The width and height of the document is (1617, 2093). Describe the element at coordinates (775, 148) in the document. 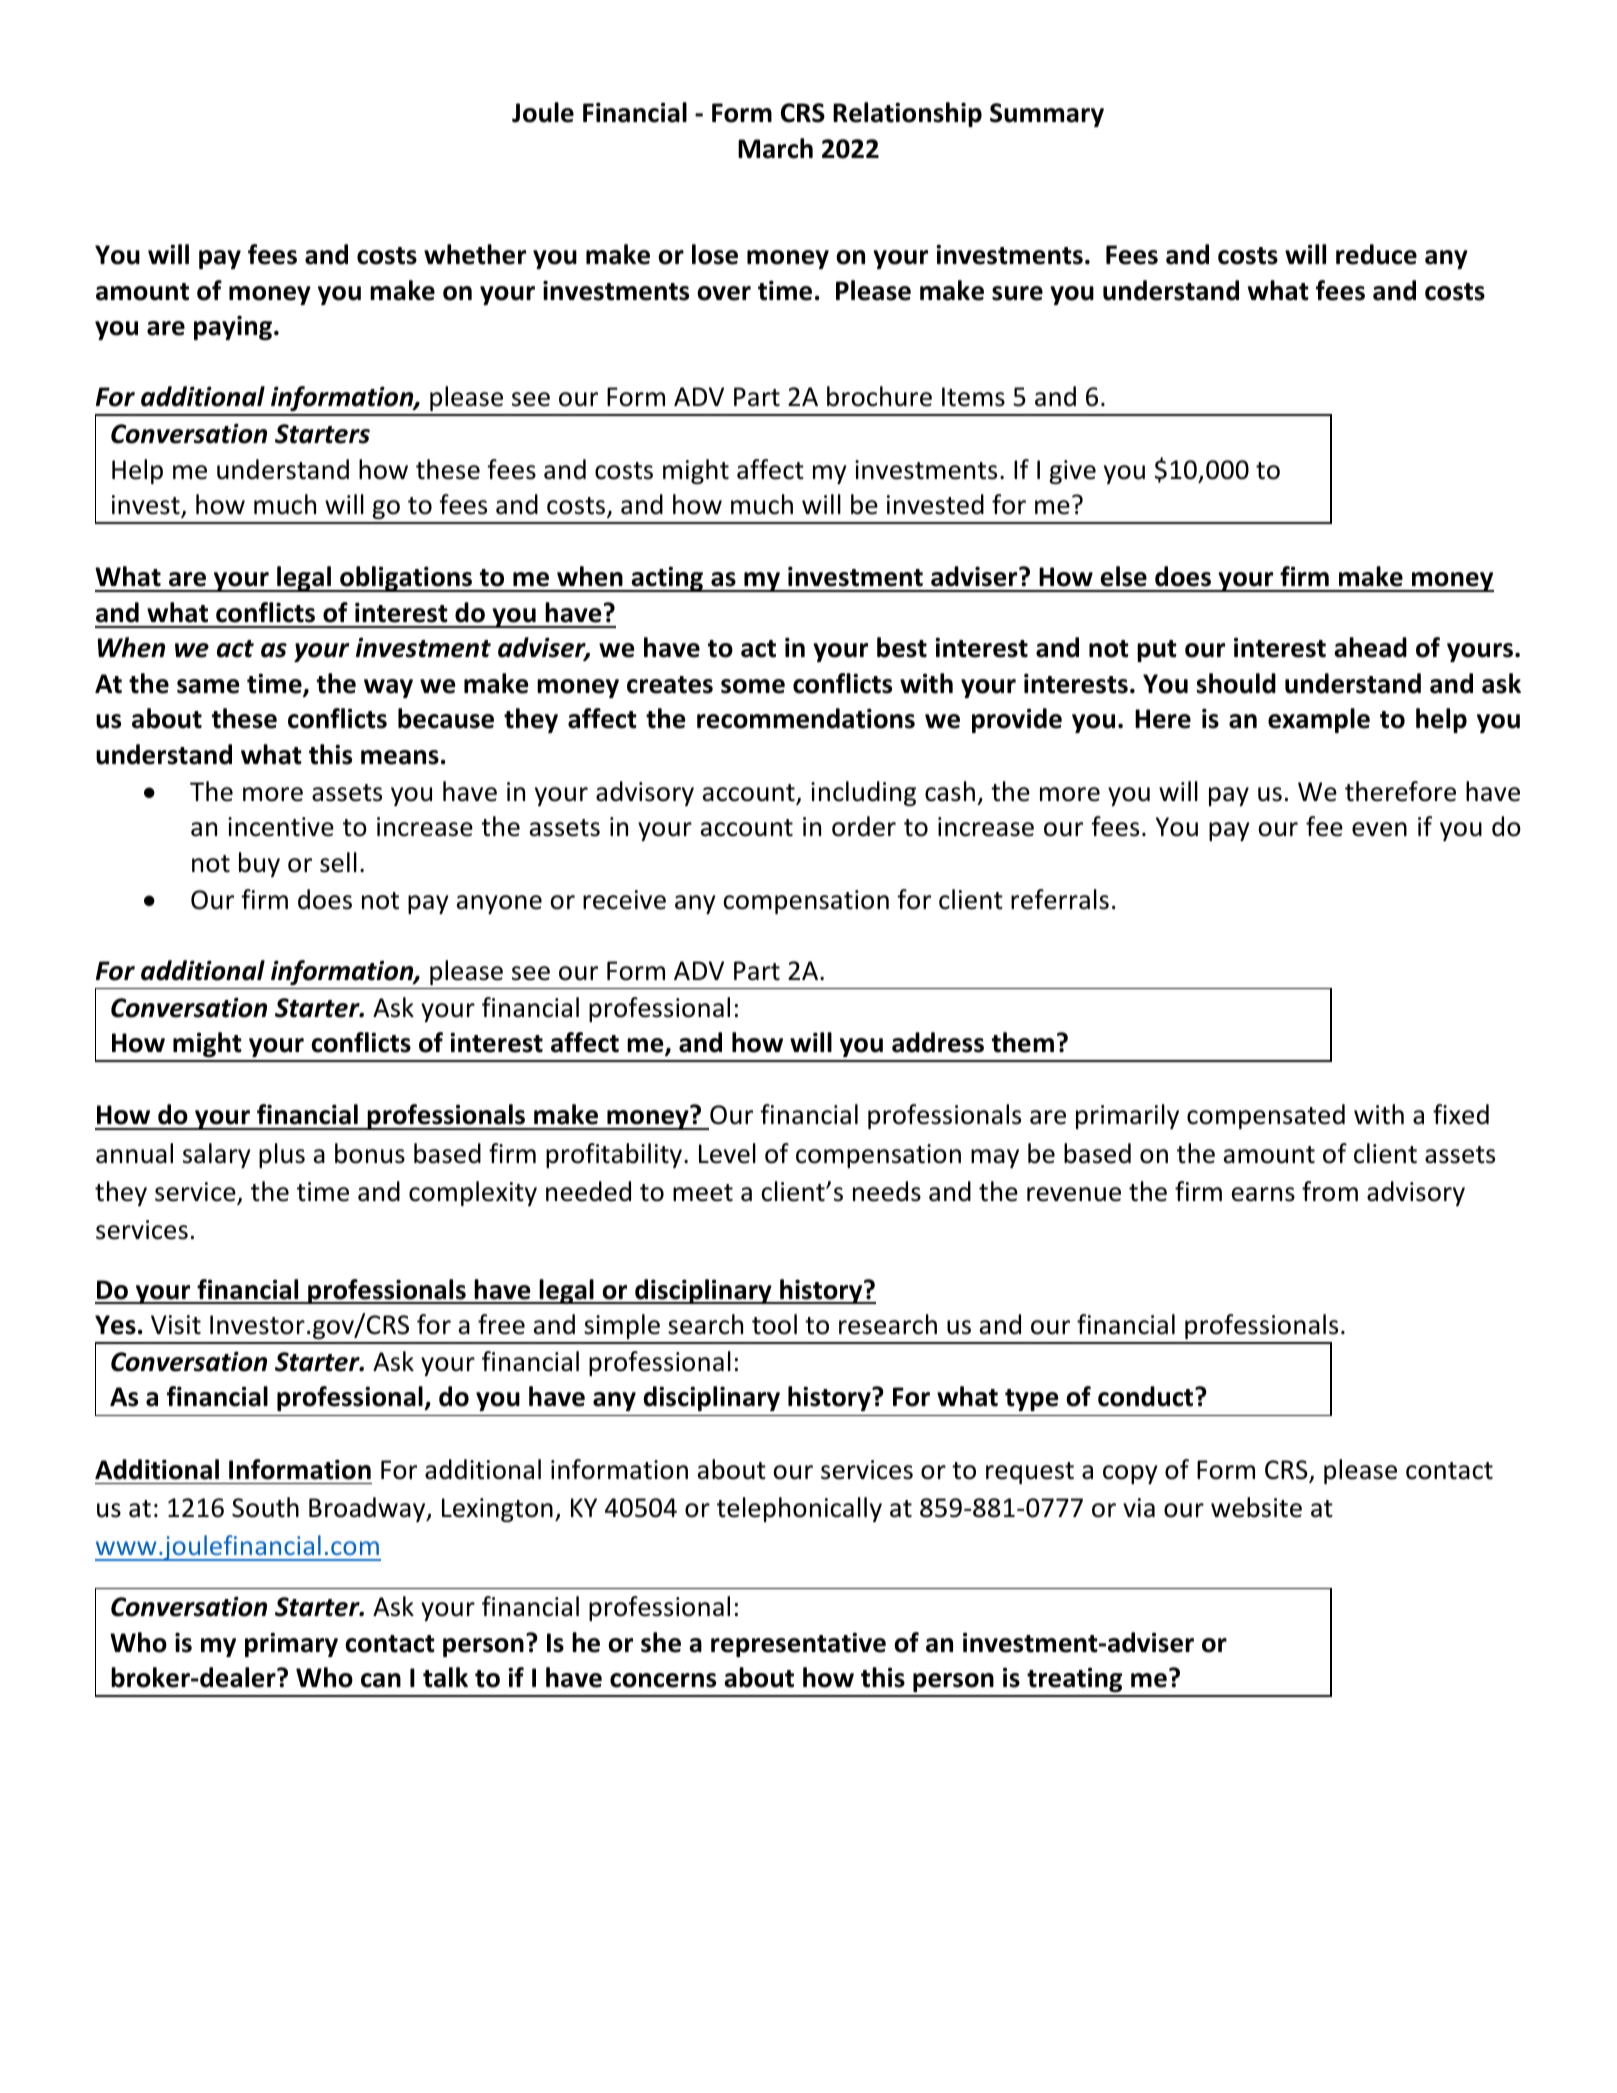

I see `March` at that location.
